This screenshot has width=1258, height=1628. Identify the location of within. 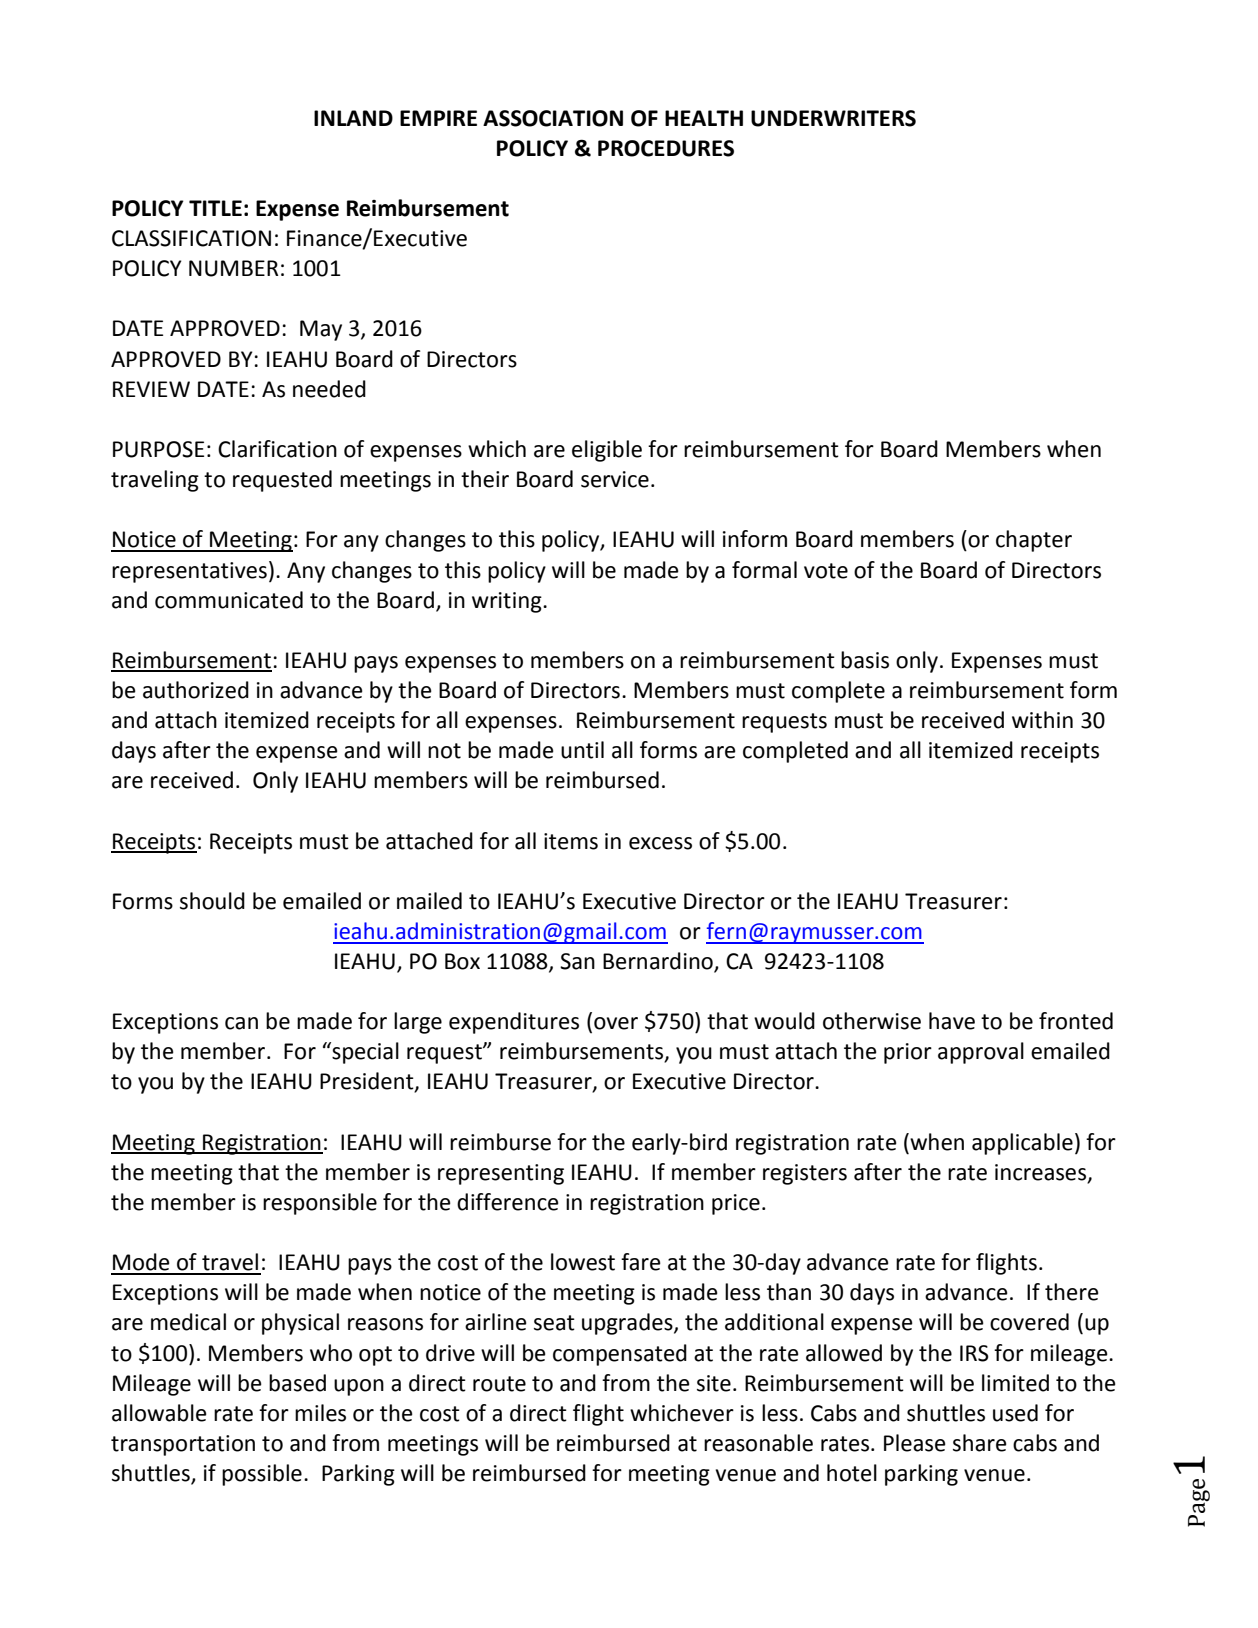
(1042, 720).
